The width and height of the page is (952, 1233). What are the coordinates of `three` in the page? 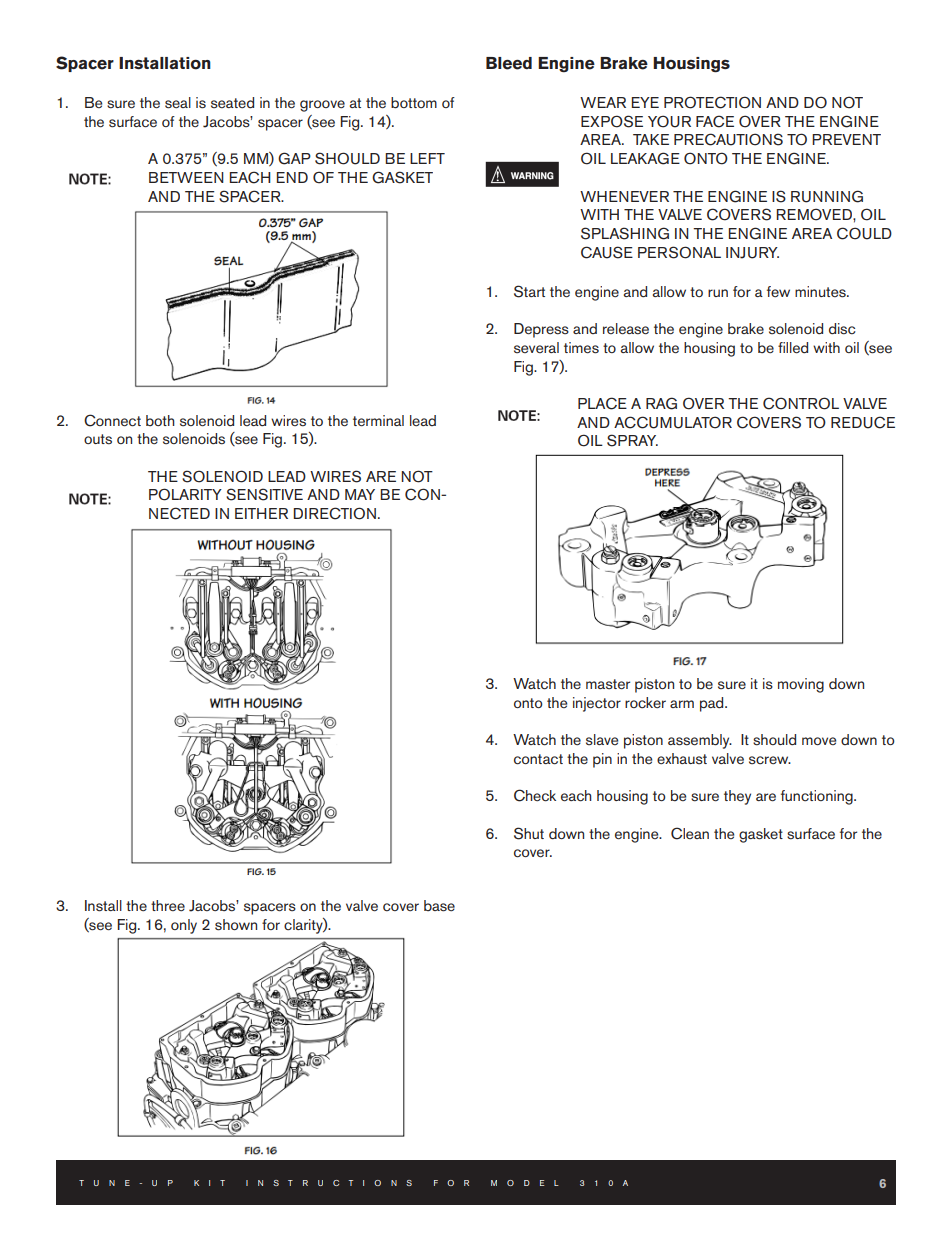 It's located at (168, 905).
